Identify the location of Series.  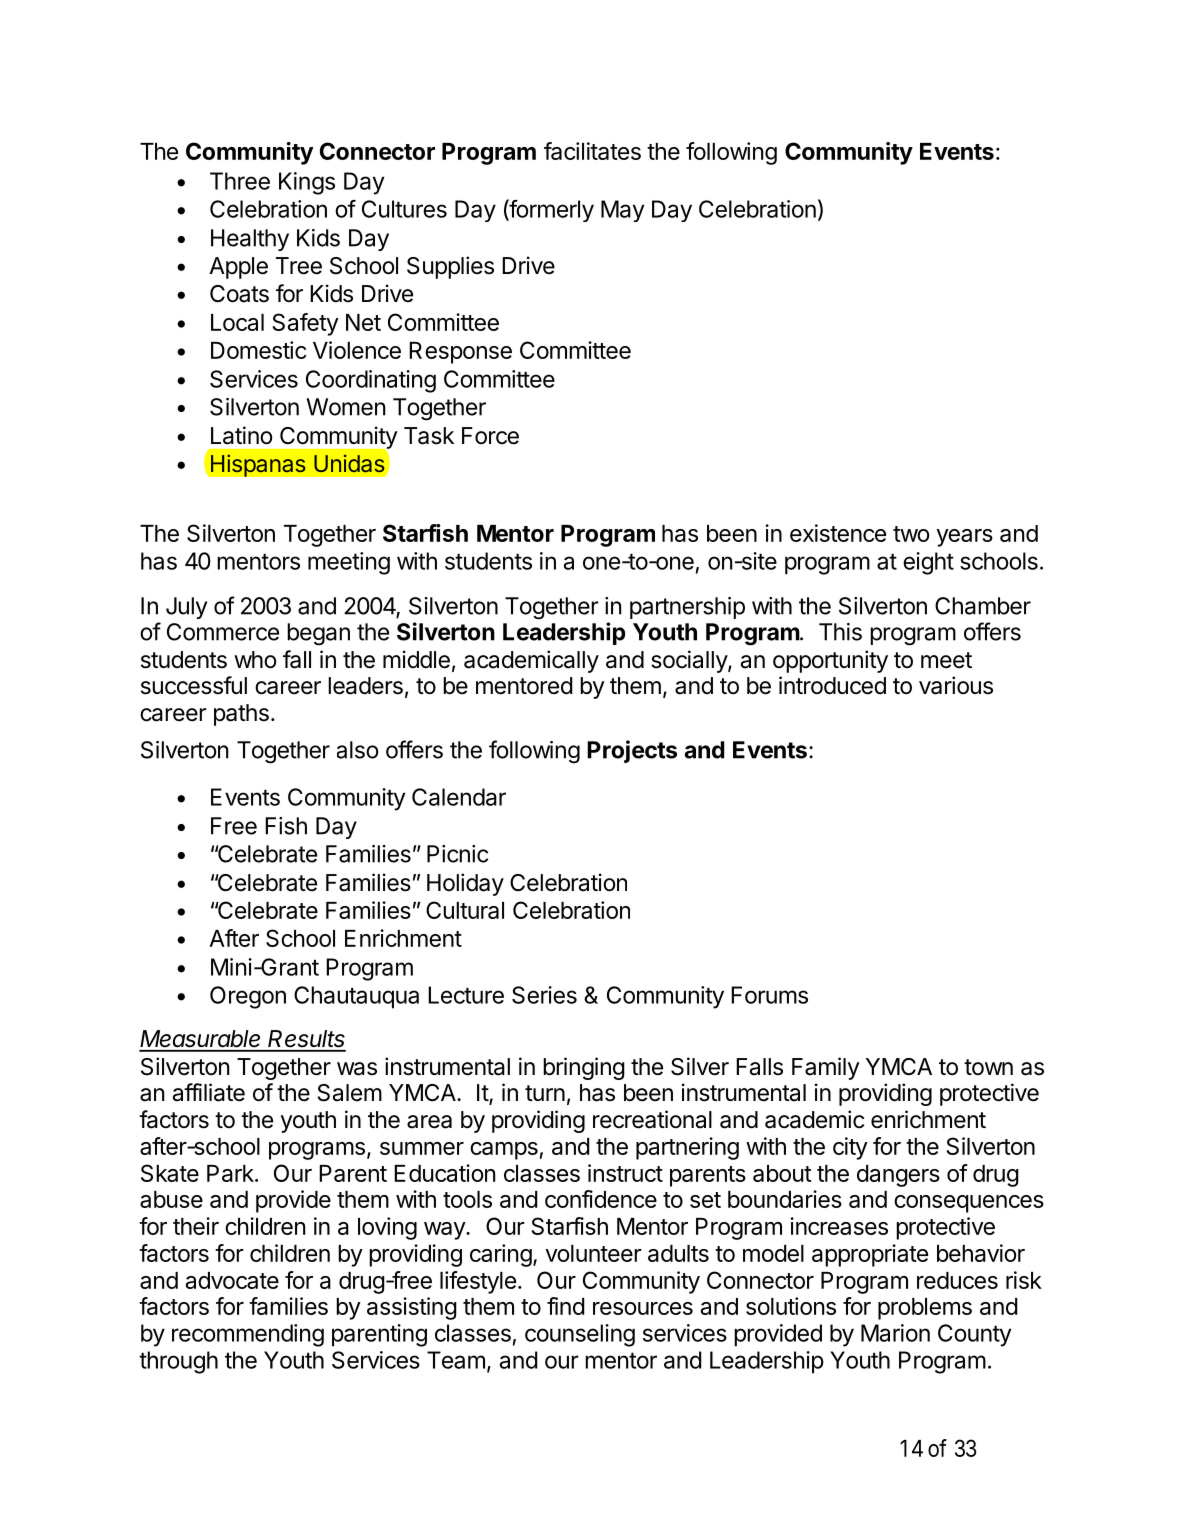
(544, 995).
